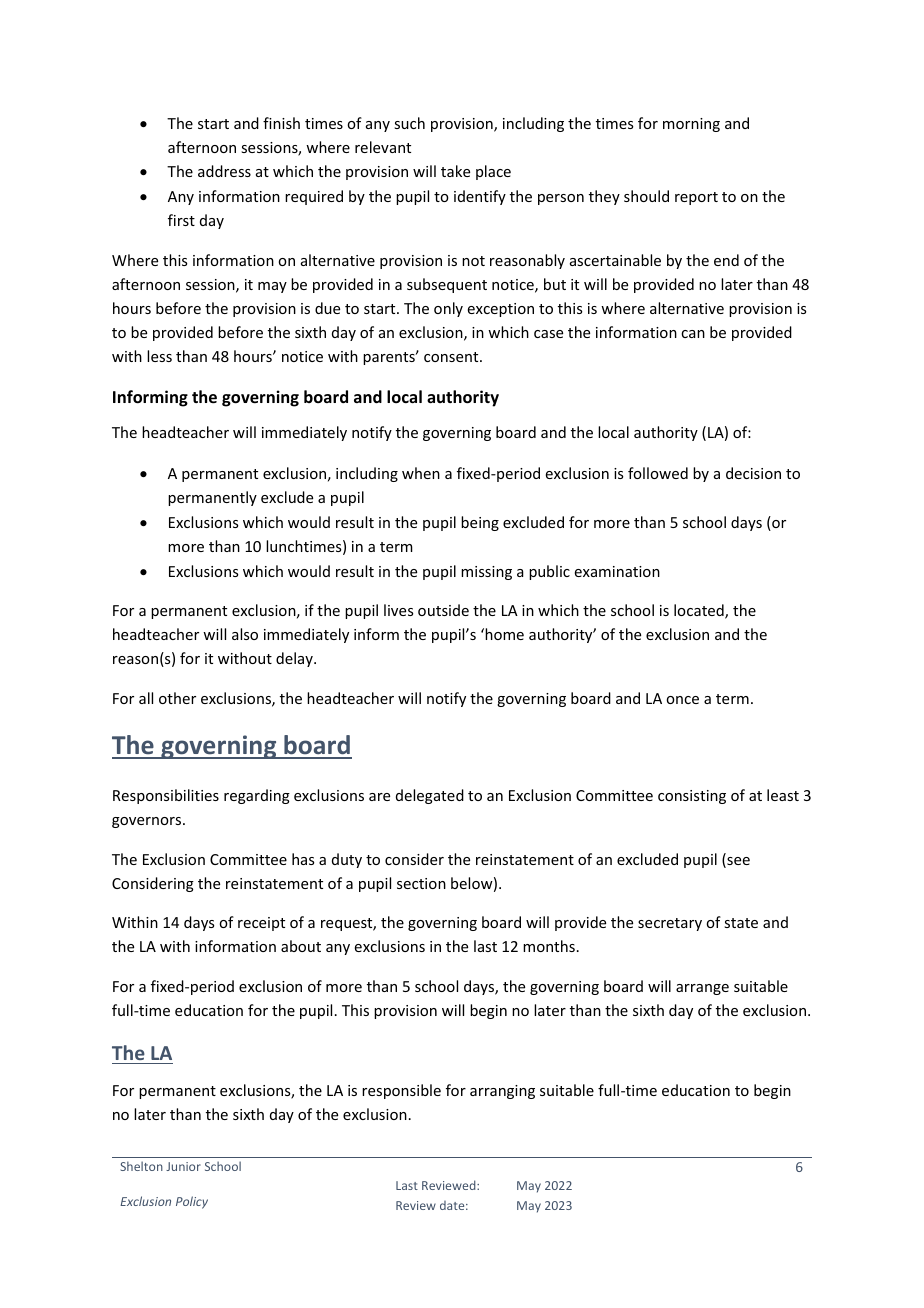 The image size is (924, 1308). What do you see at coordinates (452, 357) in the screenshot?
I see `consent` at bounding box center [452, 357].
